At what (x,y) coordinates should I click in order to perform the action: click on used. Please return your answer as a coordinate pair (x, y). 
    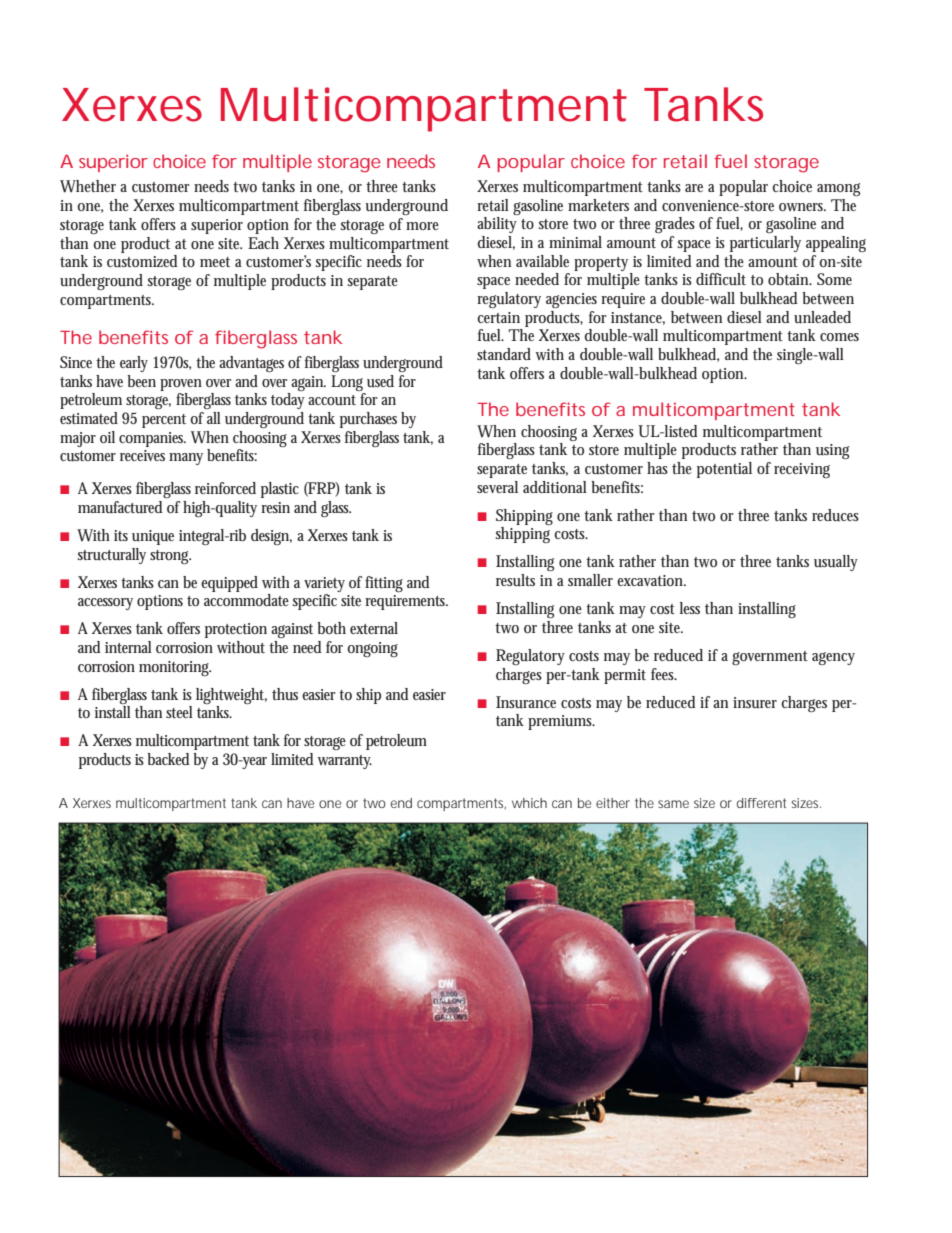
    Looking at the image, I should click on (380, 381).
